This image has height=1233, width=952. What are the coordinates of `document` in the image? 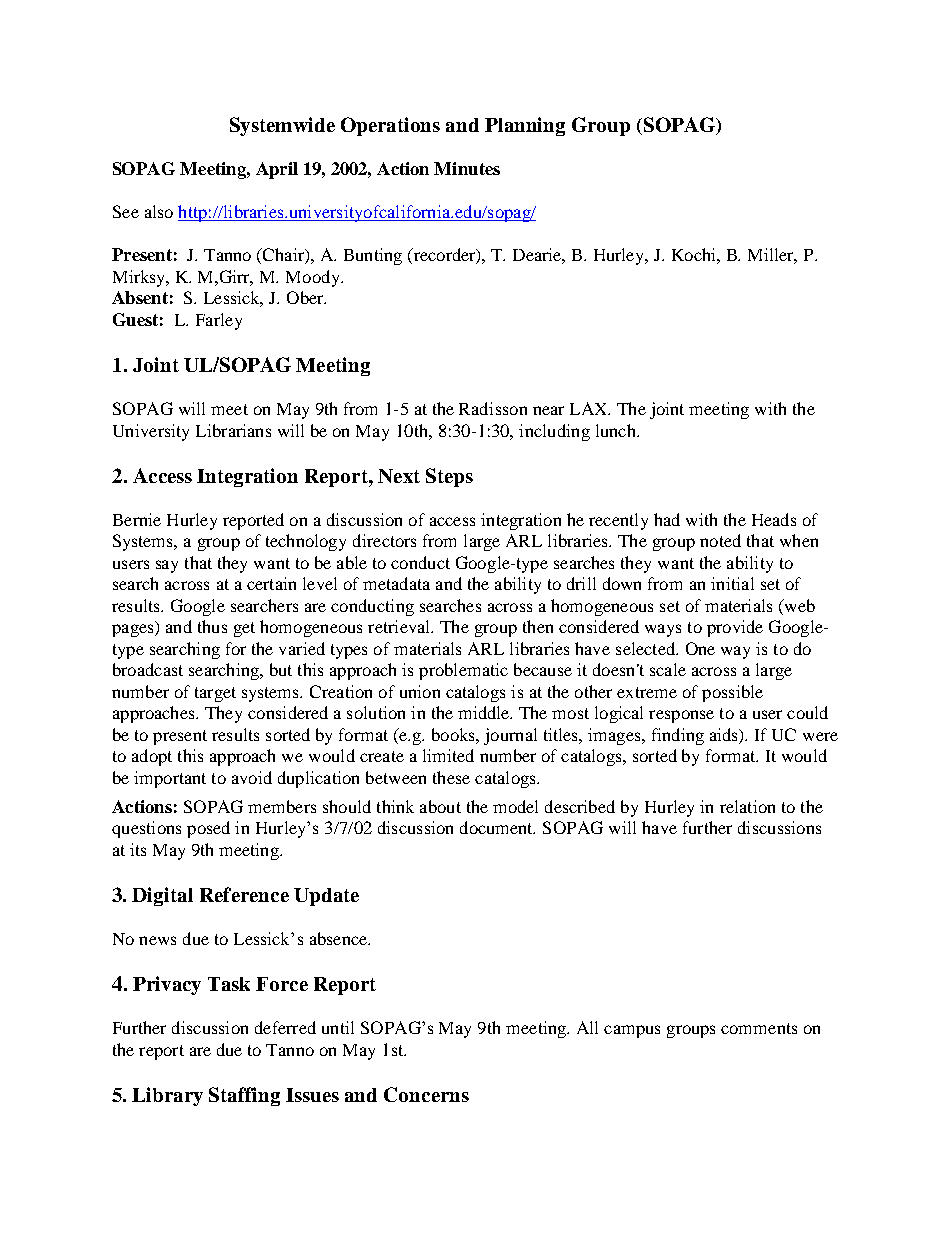 It's located at (497, 827).
